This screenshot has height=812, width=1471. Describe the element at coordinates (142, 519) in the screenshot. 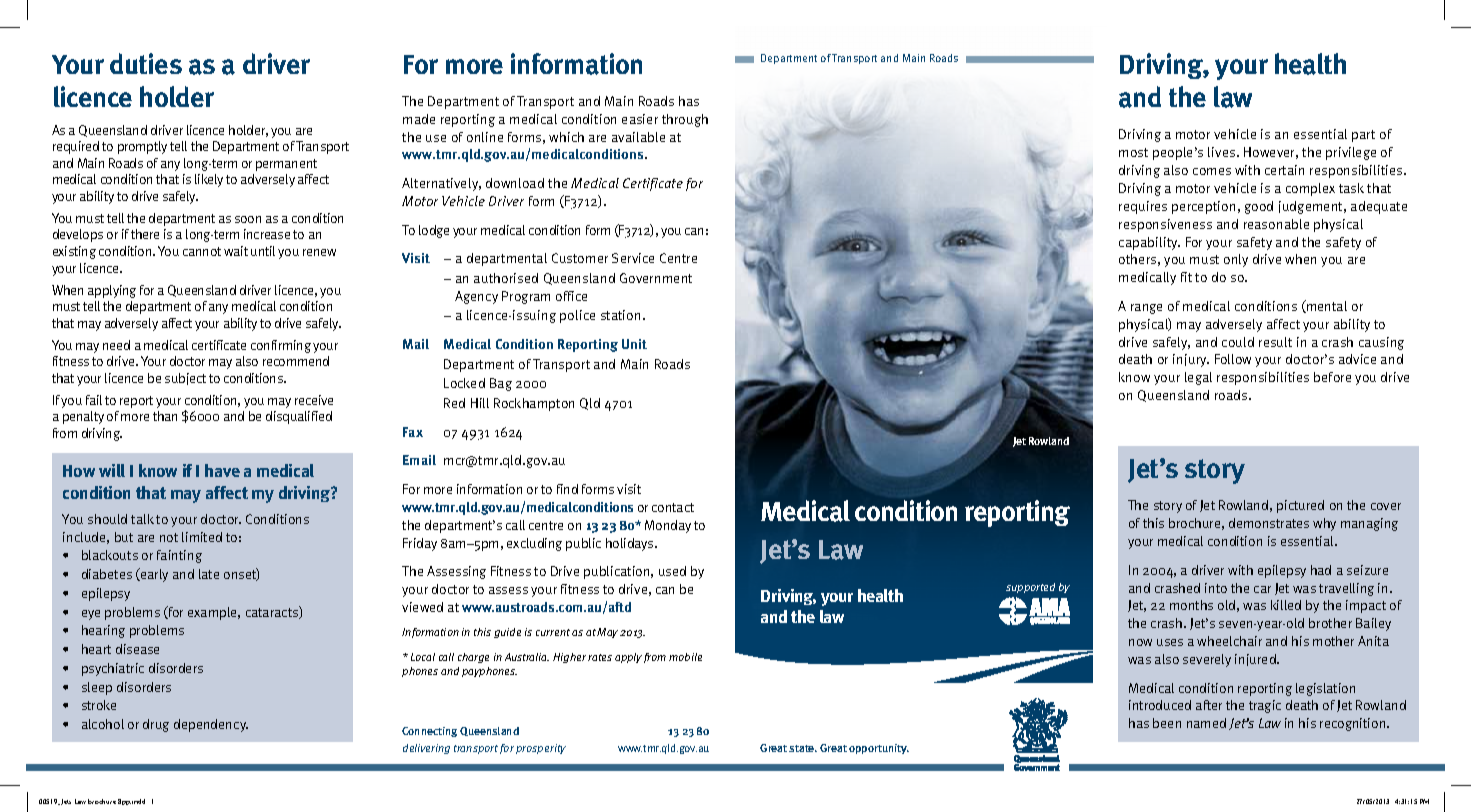

I see `talk` at that location.
